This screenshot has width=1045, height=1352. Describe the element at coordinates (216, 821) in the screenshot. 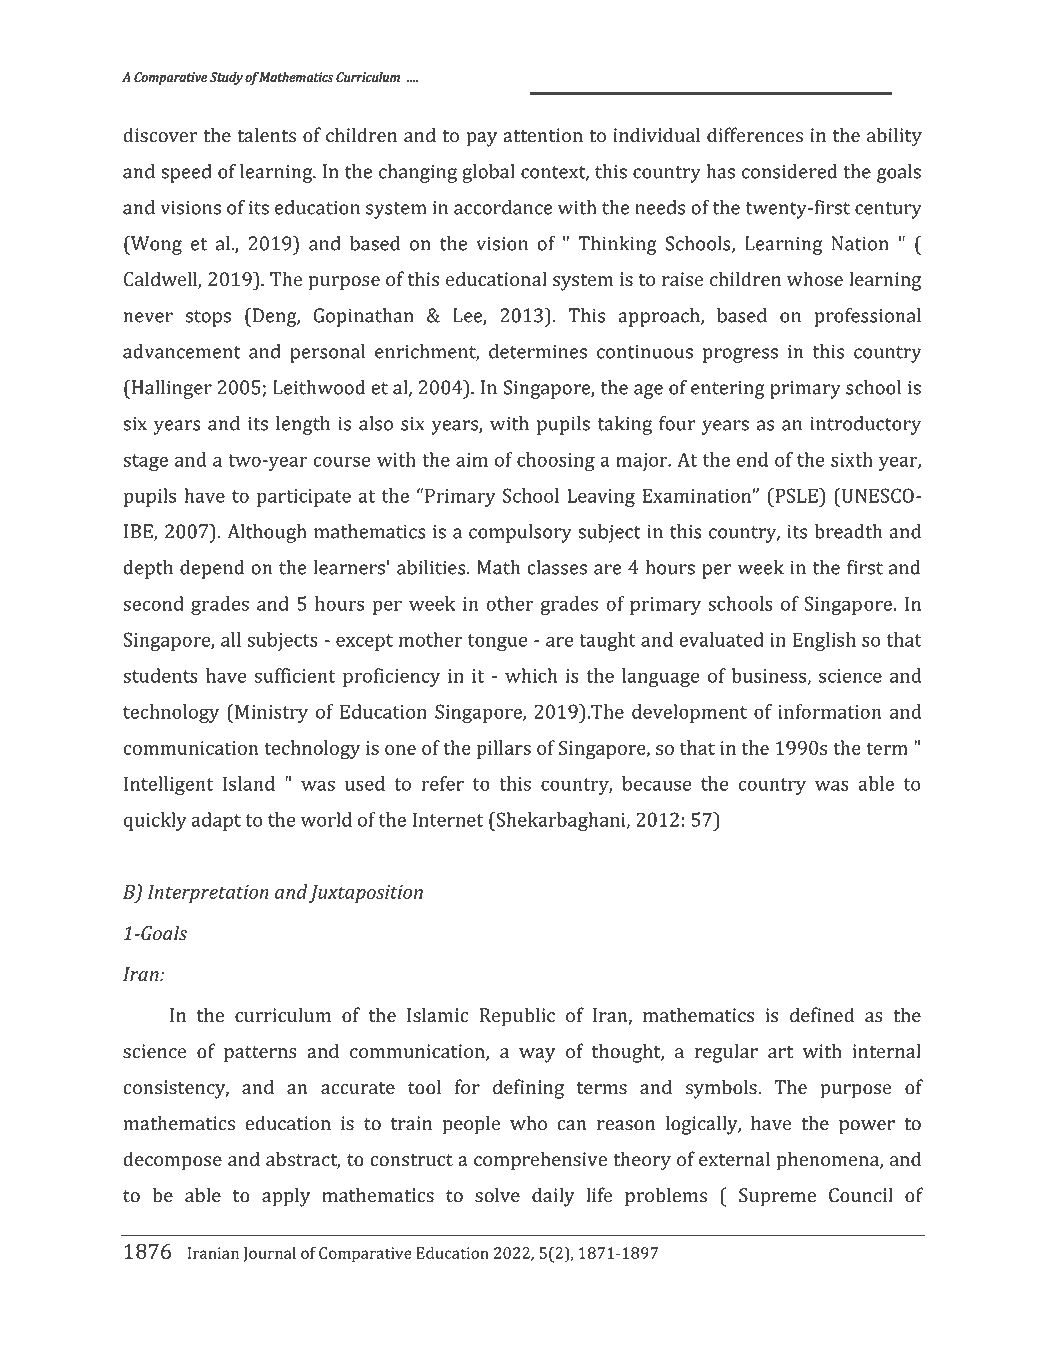

I see `adapt` at that location.
